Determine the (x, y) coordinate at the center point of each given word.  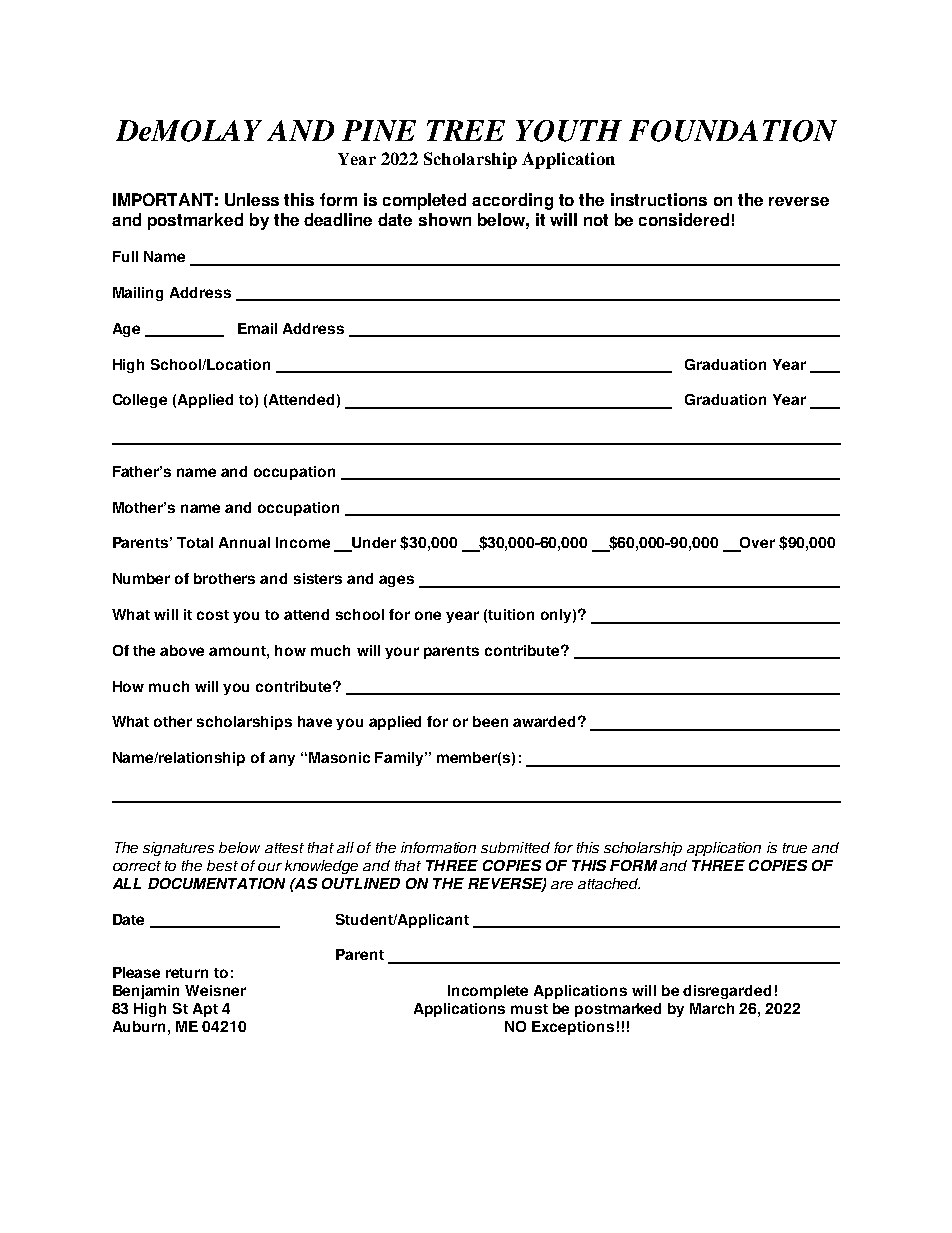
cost (213, 615)
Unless (252, 199)
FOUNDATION (733, 131)
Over (756, 544)
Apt (205, 1010)
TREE (466, 130)
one (428, 615)
